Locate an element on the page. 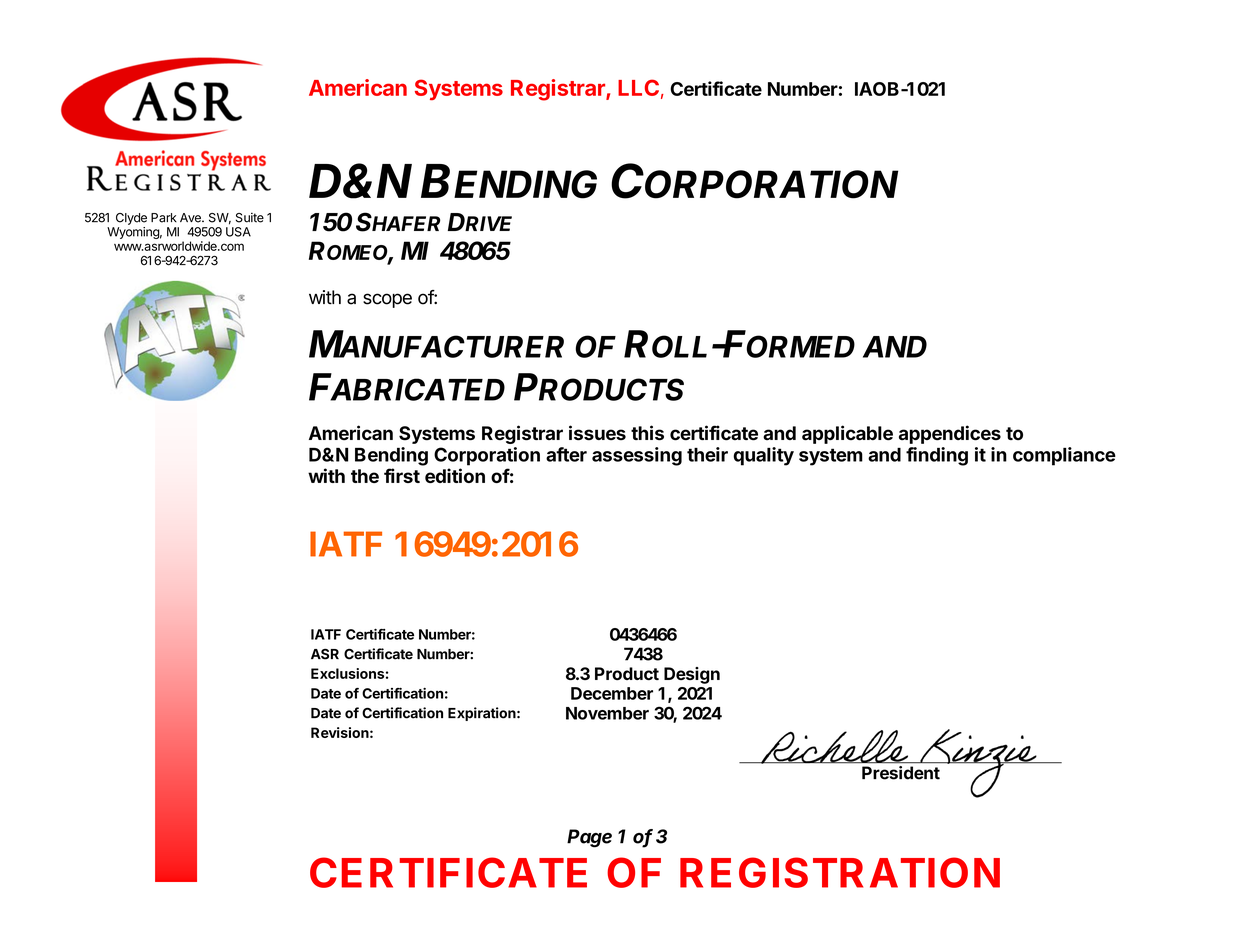 Image resolution: width=1233 pixels, height=952 pixels. USA is located at coordinates (238, 232).
